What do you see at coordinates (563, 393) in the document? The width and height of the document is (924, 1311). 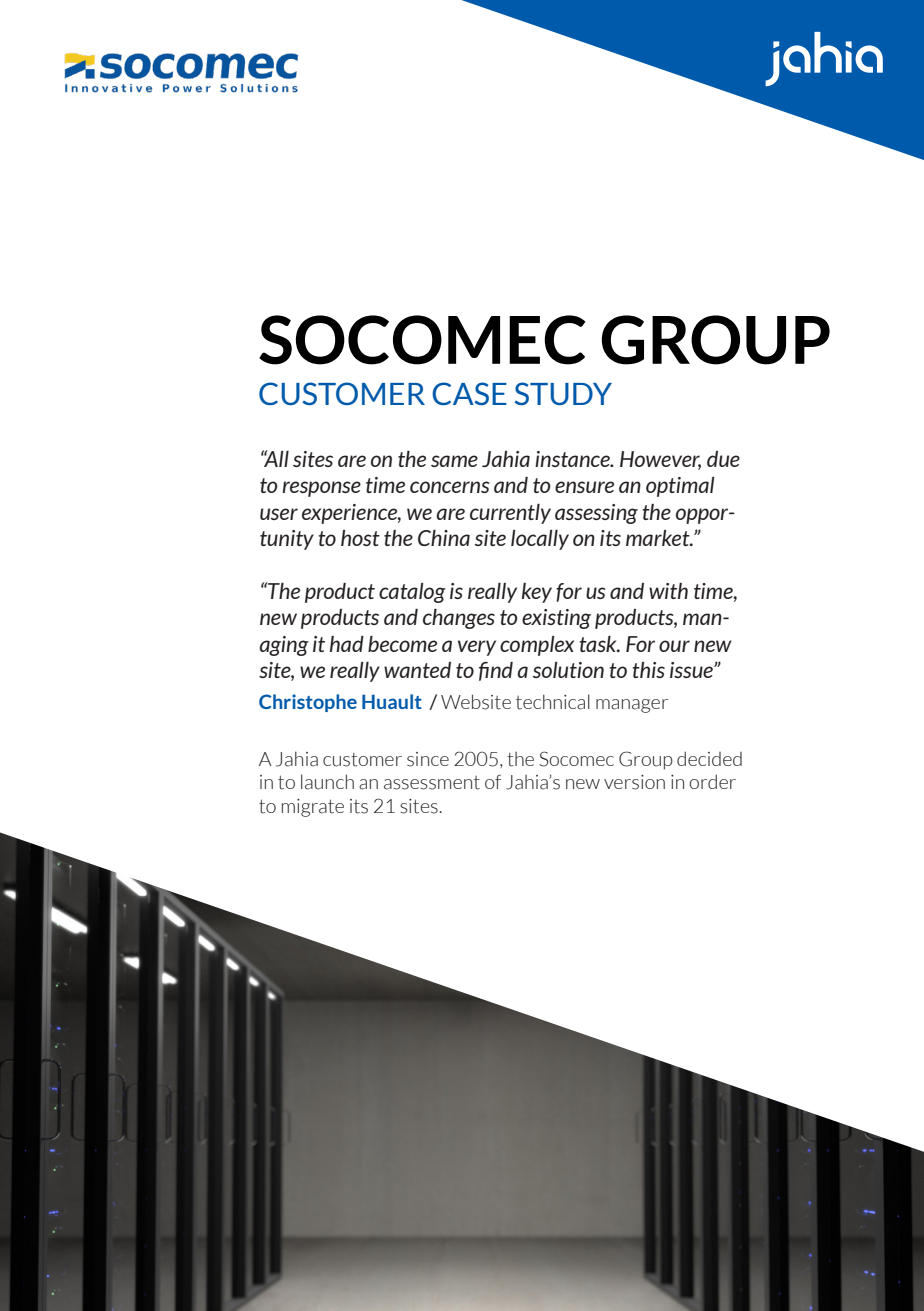 I see `STUDY` at bounding box center [563, 393].
